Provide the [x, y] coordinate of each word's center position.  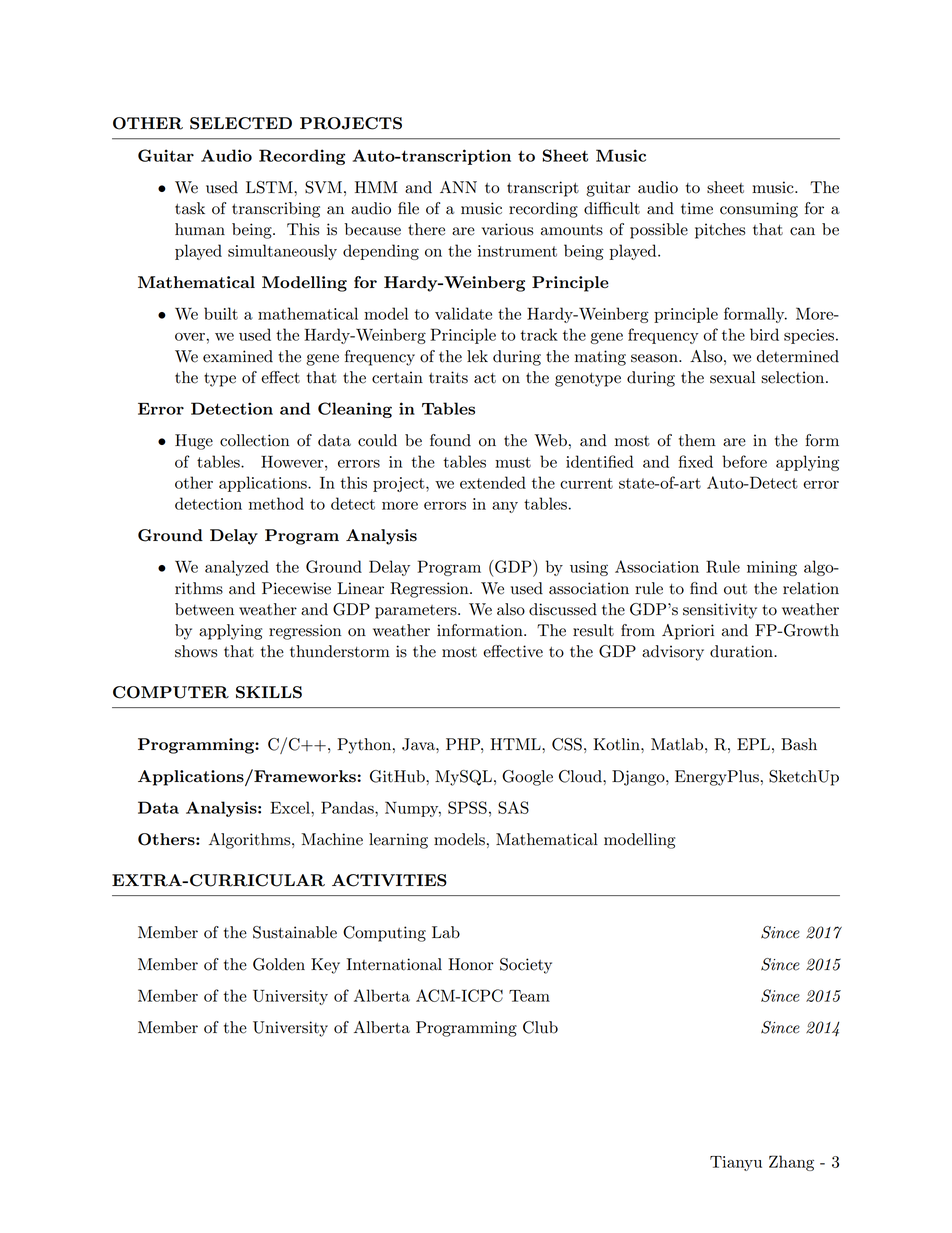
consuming [759, 210]
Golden [279, 964]
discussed [563, 609]
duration [742, 651]
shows [196, 651]
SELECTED [241, 123]
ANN [458, 187]
